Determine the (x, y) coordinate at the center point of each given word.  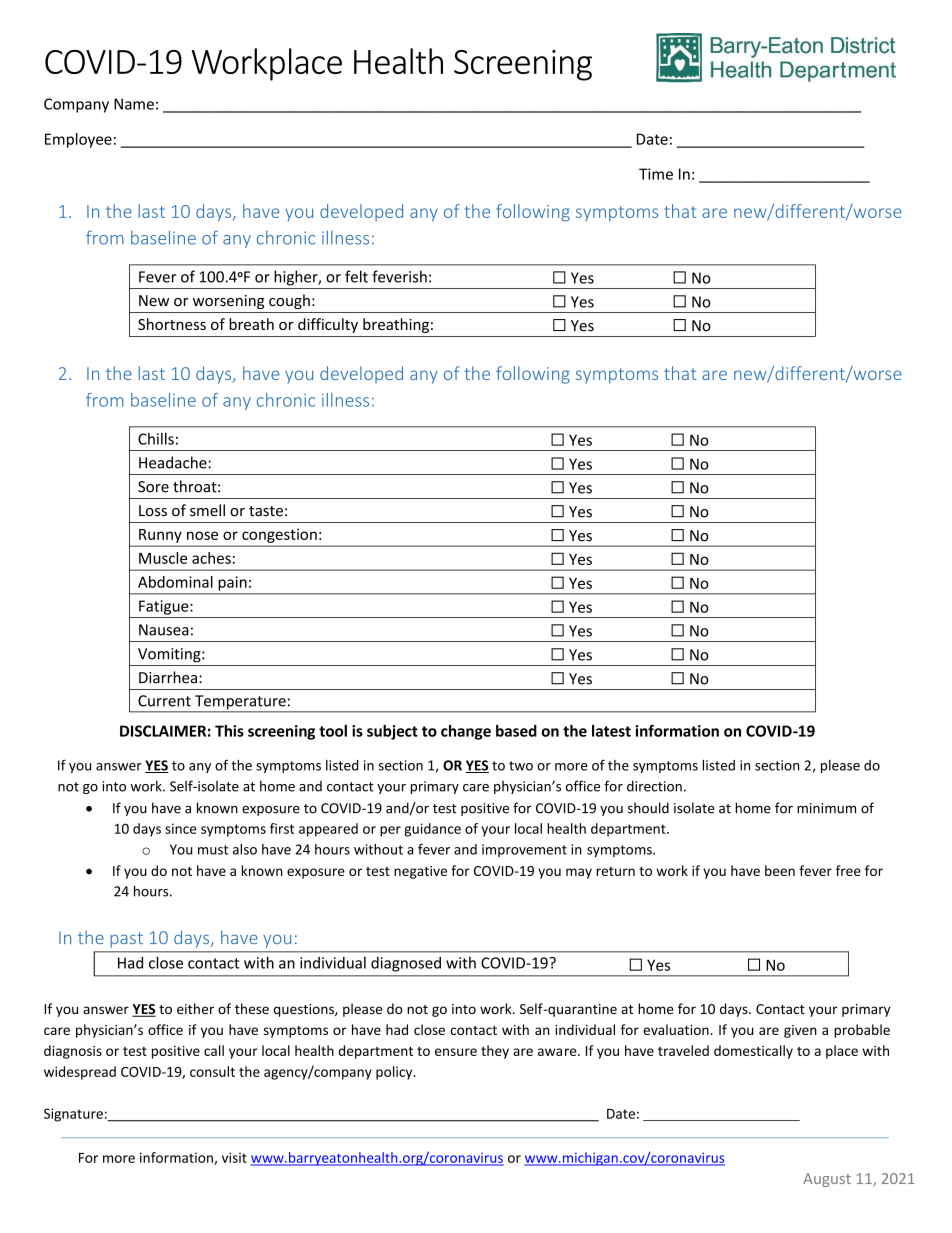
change (466, 732)
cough (289, 301)
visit (234, 1157)
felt (356, 276)
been (780, 870)
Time (656, 174)
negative (420, 872)
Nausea (164, 630)
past (126, 940)
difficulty (328, 325)
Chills (156, 439)
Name (134, 104)
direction (654, 786)
